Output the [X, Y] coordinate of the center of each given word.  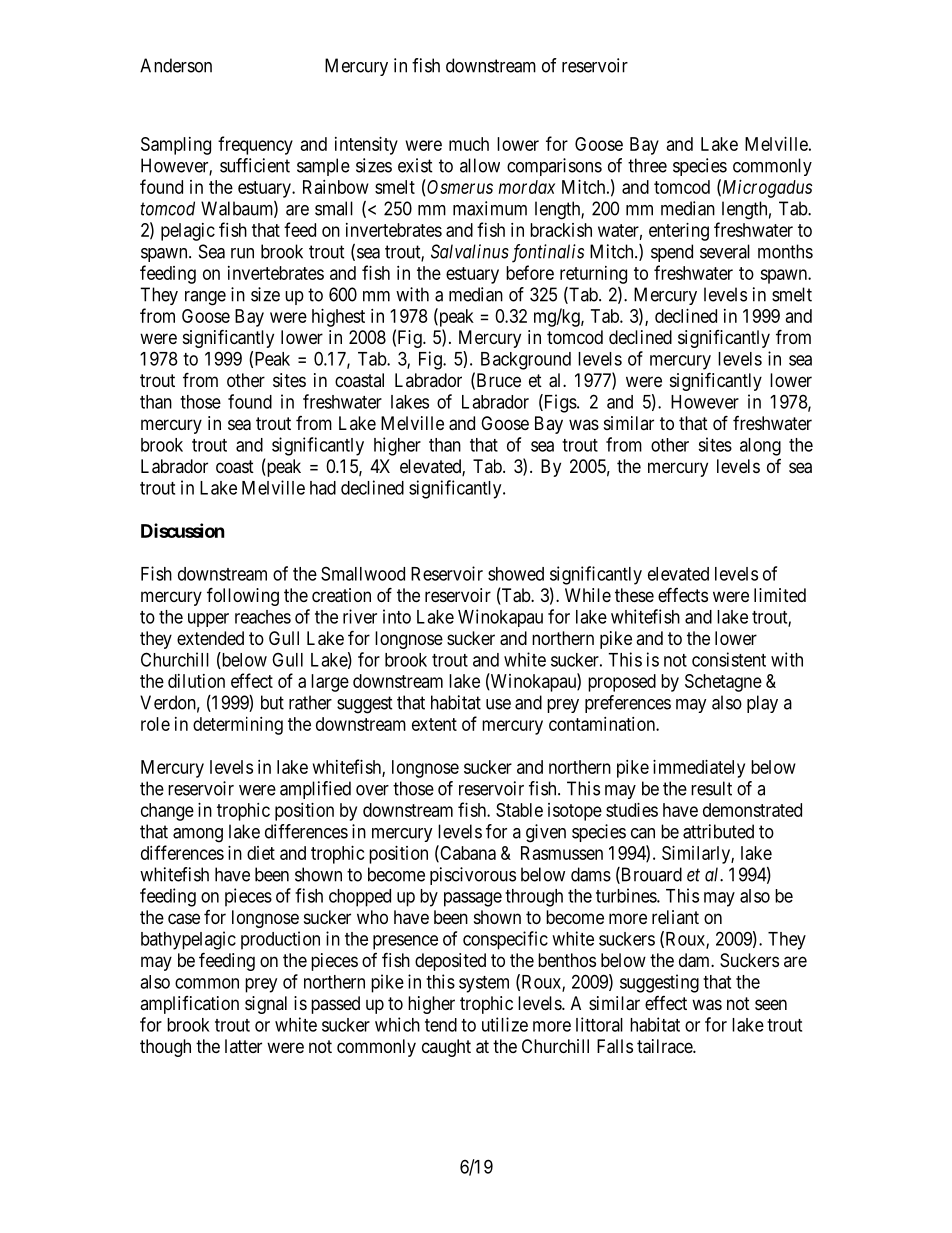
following [243, 596]
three [647, 165]
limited [780, 595]
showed [516, 574]
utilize [505, 1024]
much [469, 144]
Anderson [176, 65]
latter [243, 1046]
